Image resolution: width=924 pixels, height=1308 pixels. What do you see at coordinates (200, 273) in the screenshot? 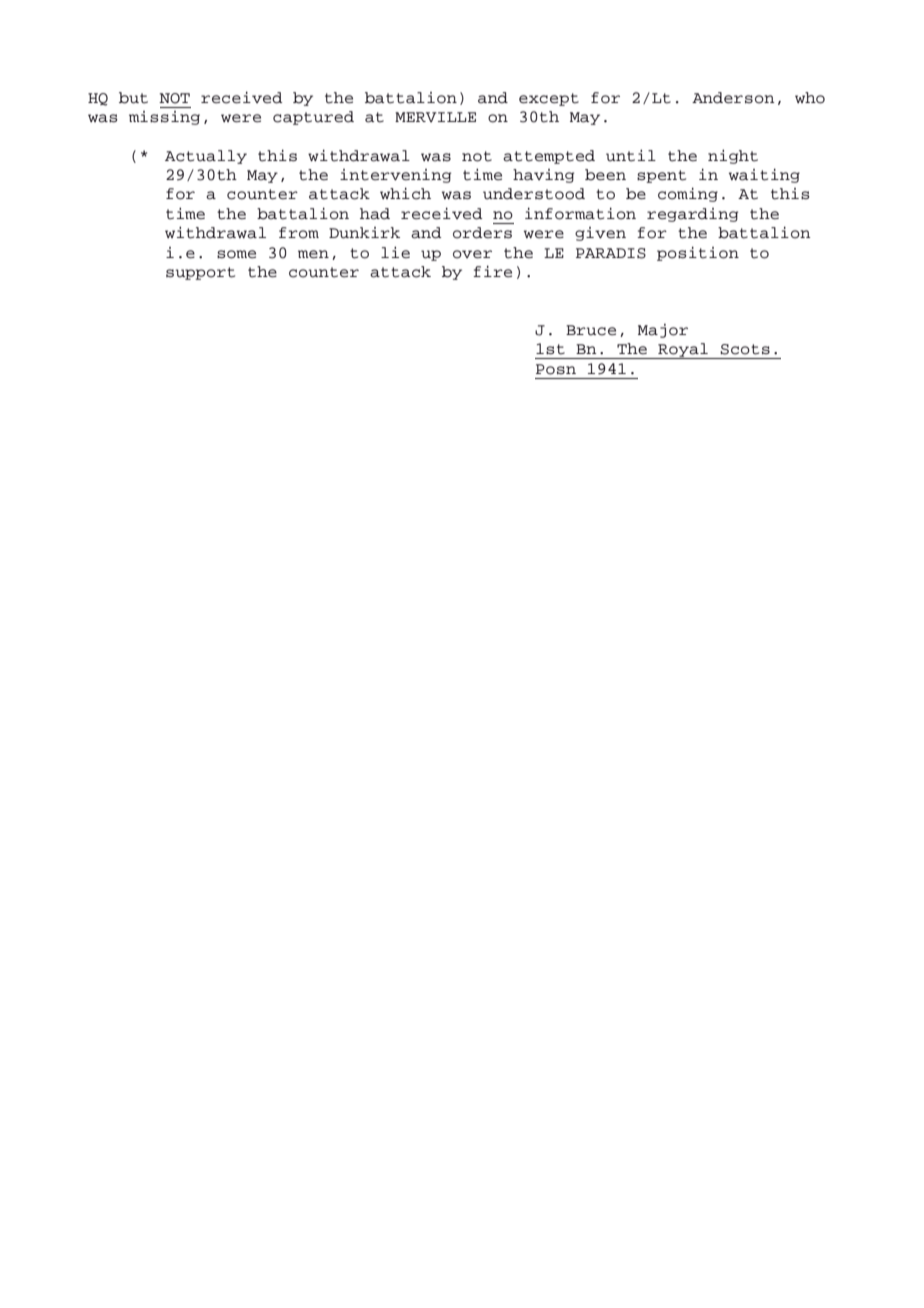
I see `support` at bounding box center [200, 273].
